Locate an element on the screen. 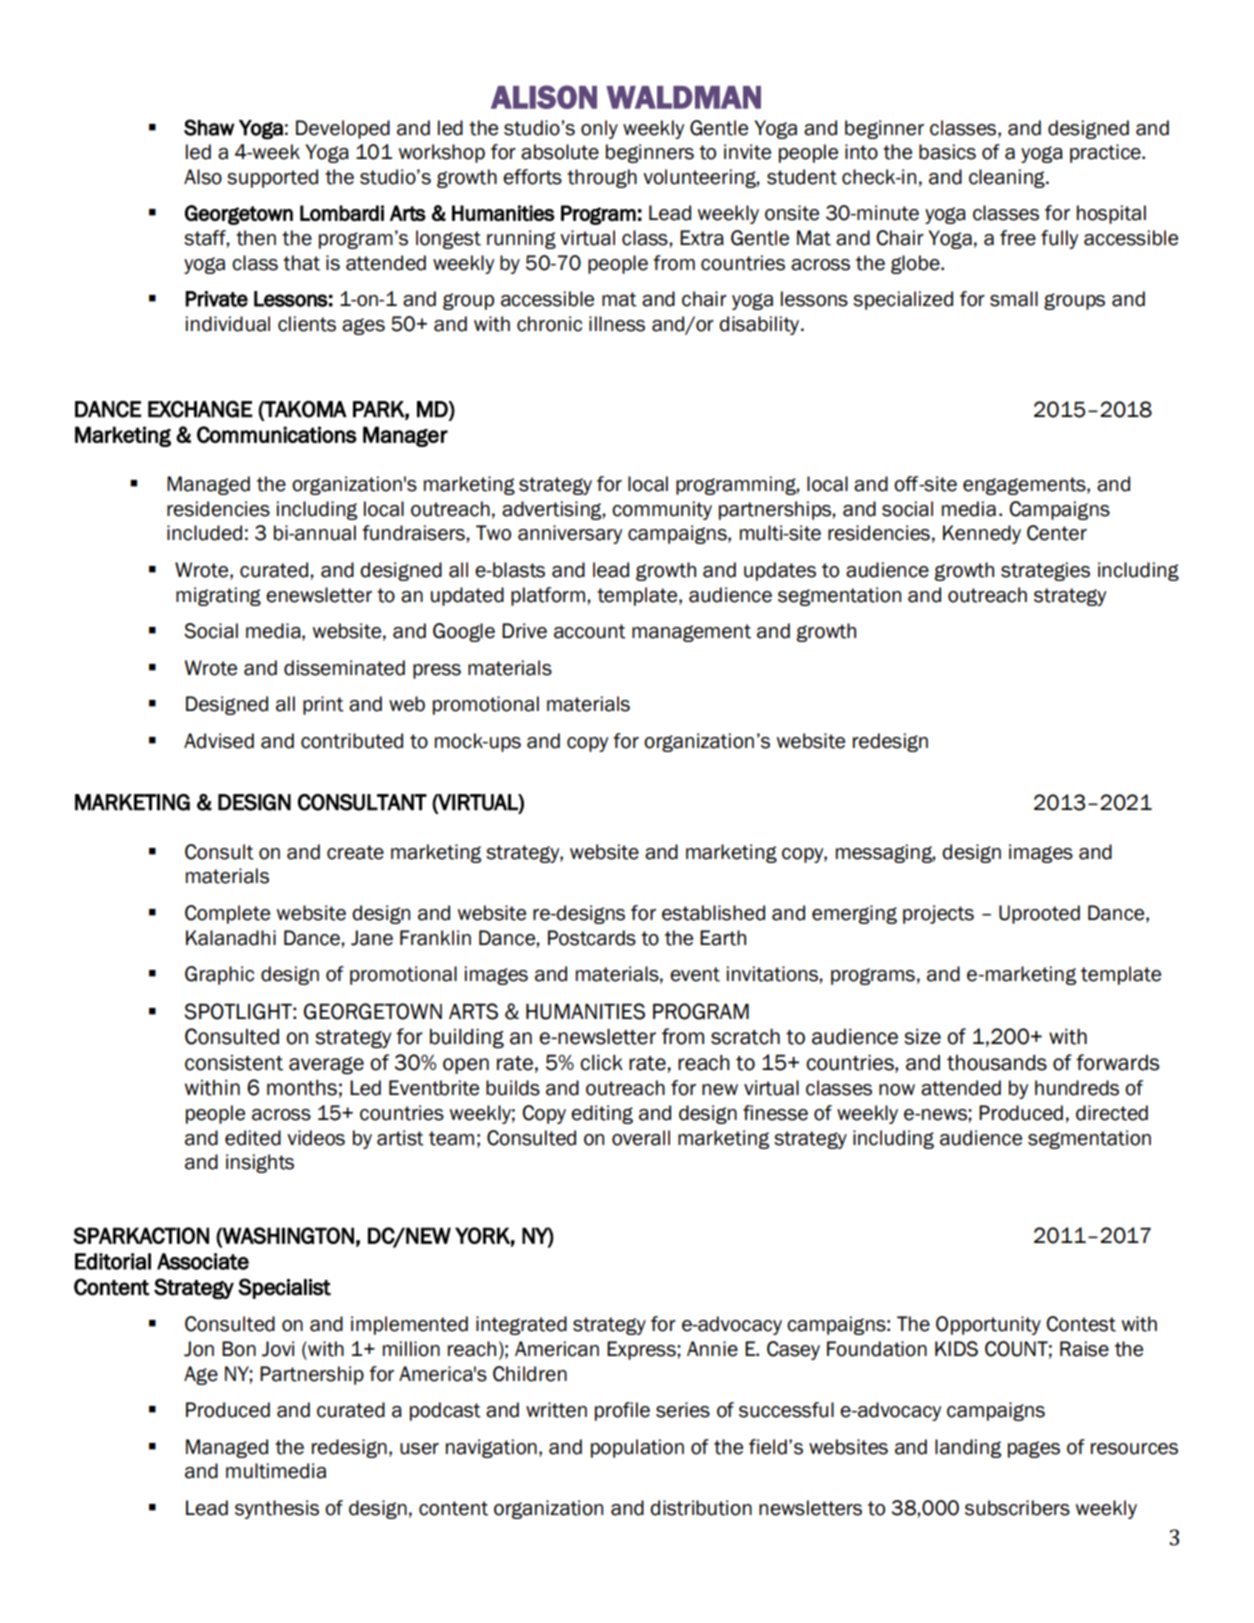  cleaning is located at coordinates (1008, 178).
